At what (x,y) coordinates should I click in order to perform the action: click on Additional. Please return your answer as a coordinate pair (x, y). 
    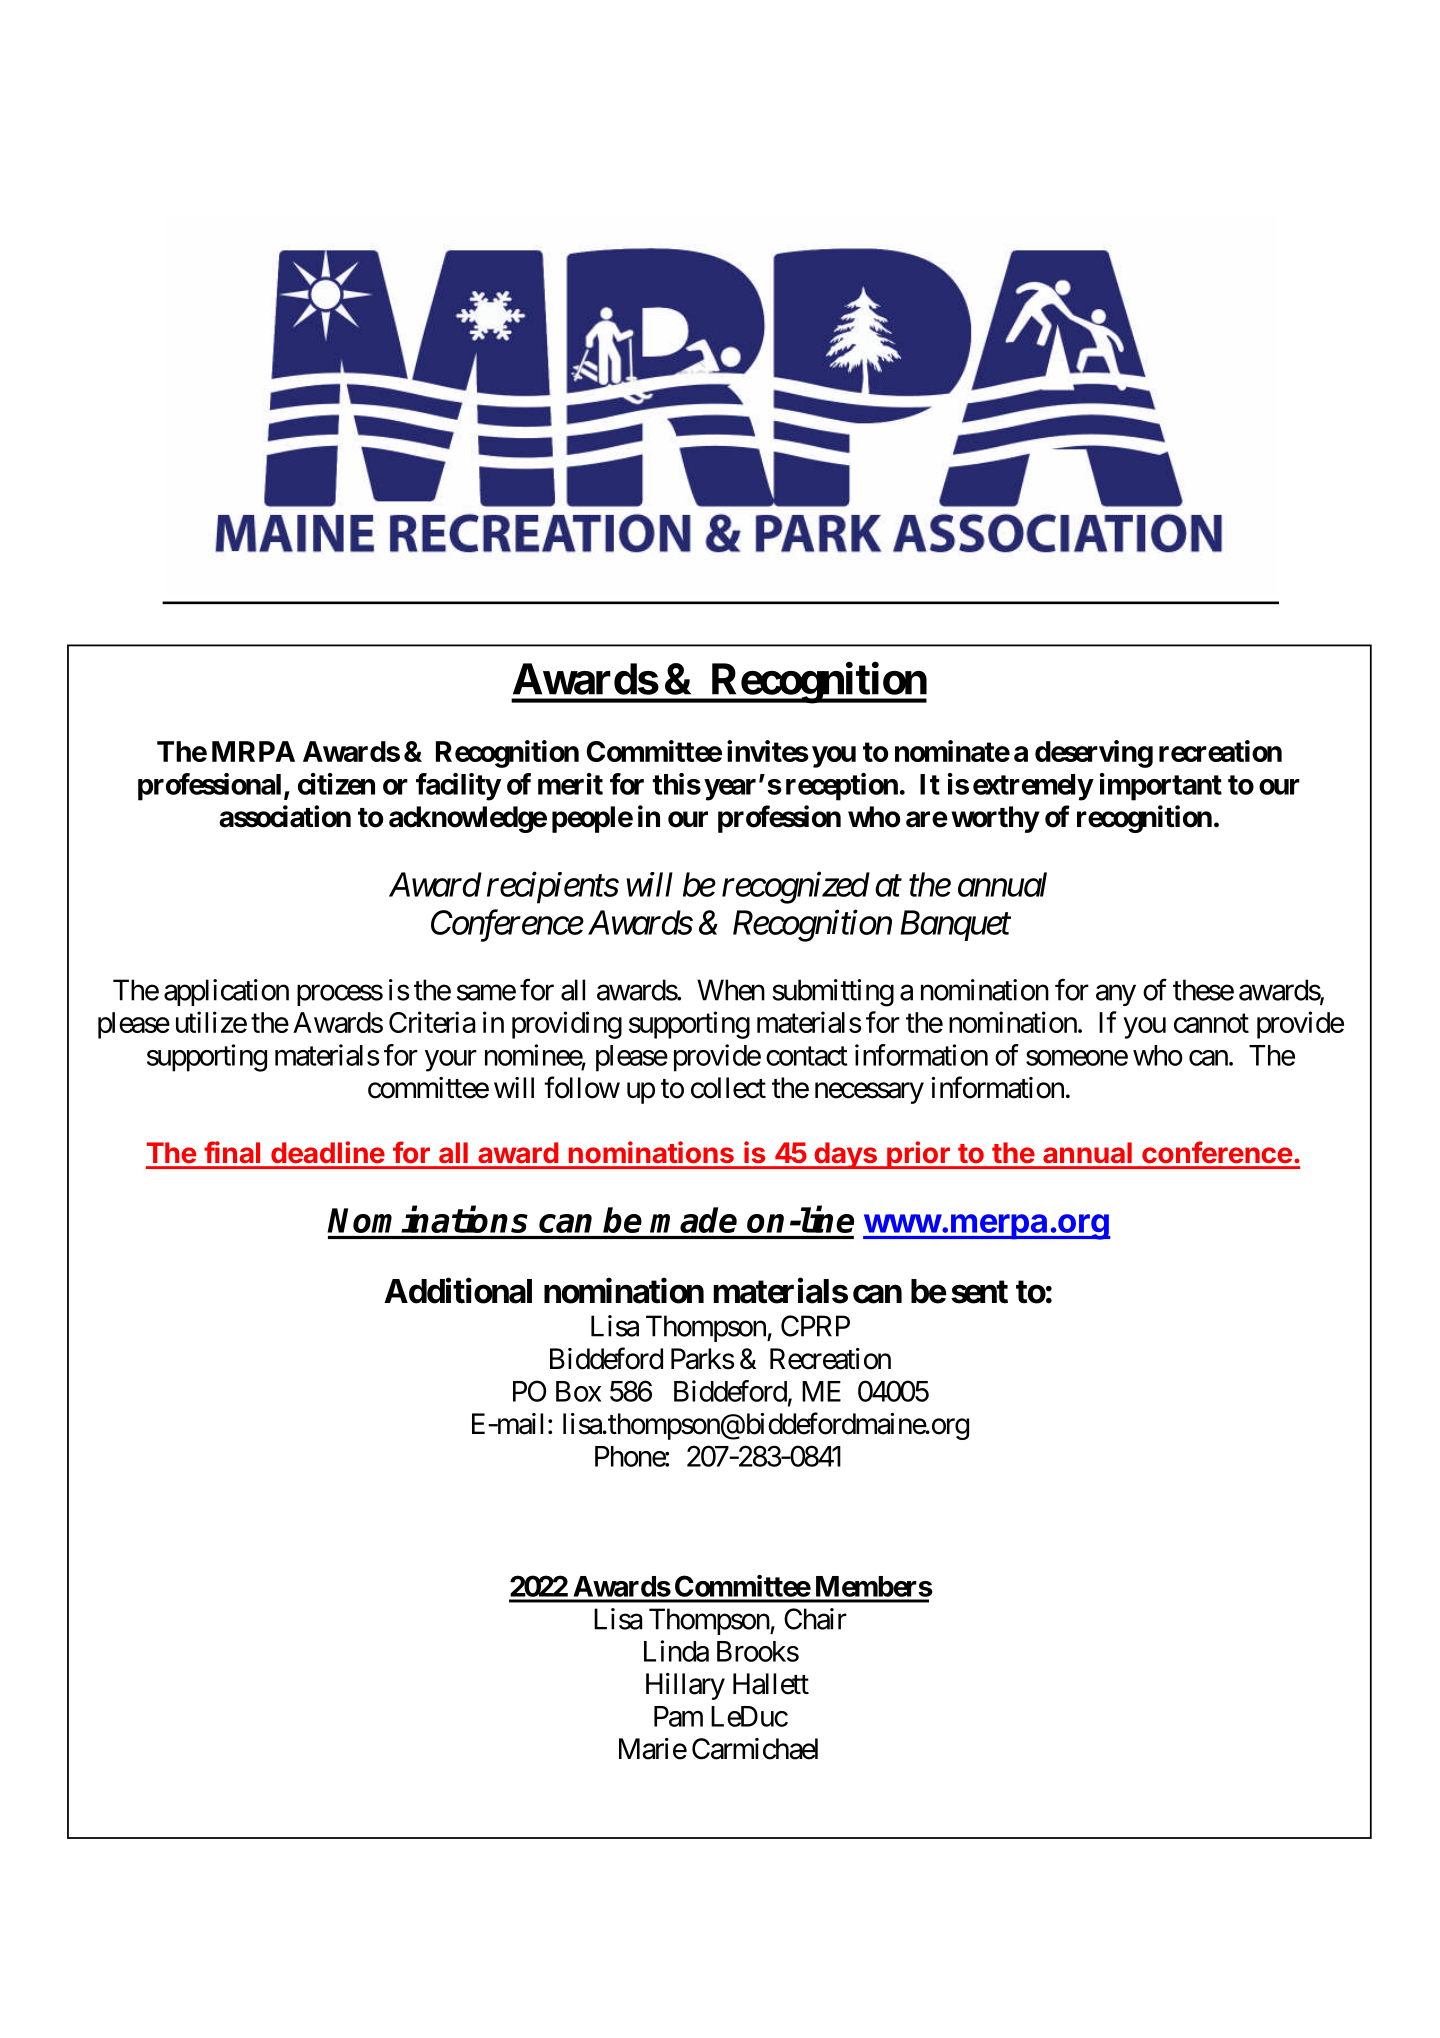
    Looking at the image, I should click on (458, 1291).
